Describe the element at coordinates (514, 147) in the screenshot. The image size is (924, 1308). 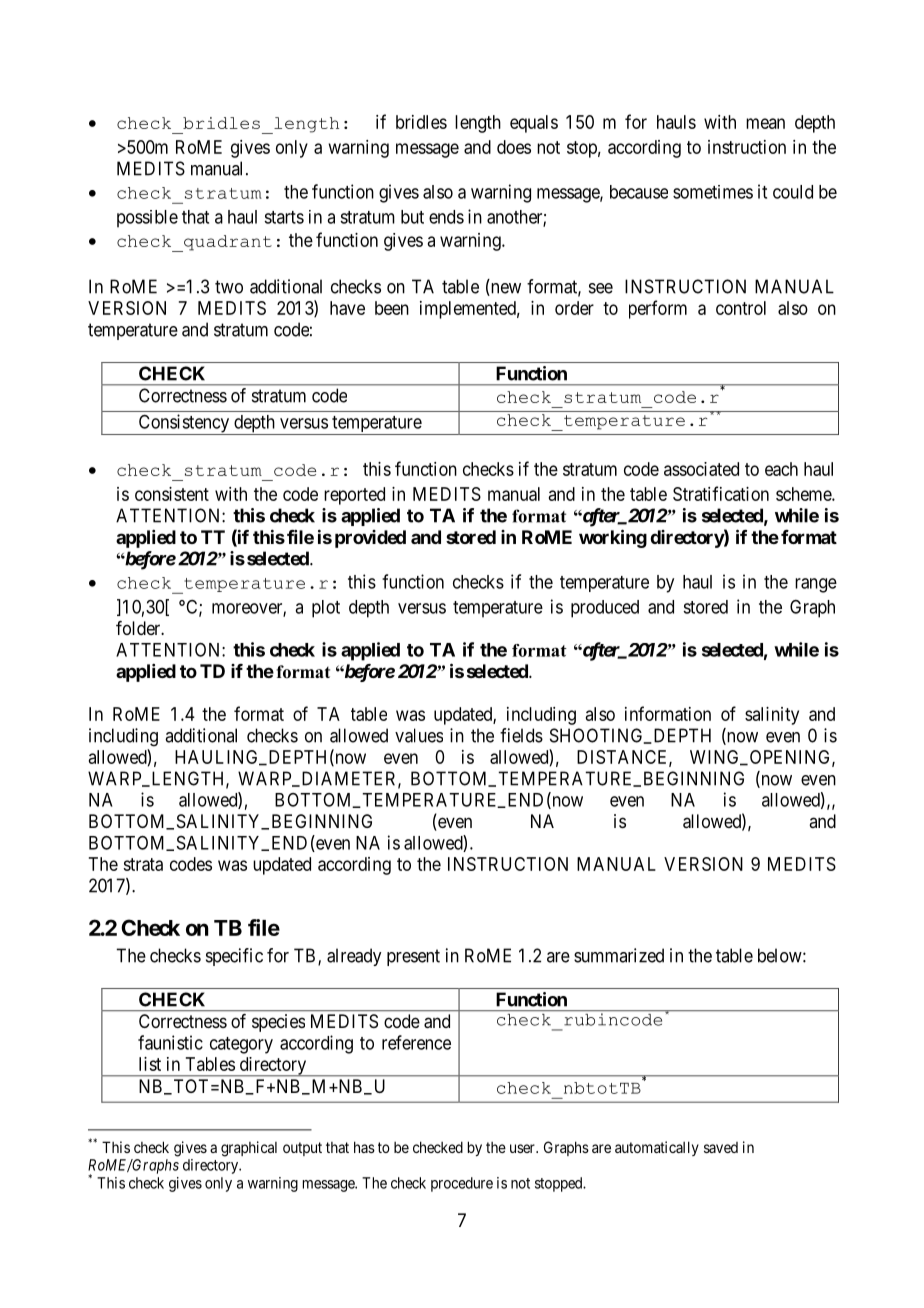
I see `does` at that location.
